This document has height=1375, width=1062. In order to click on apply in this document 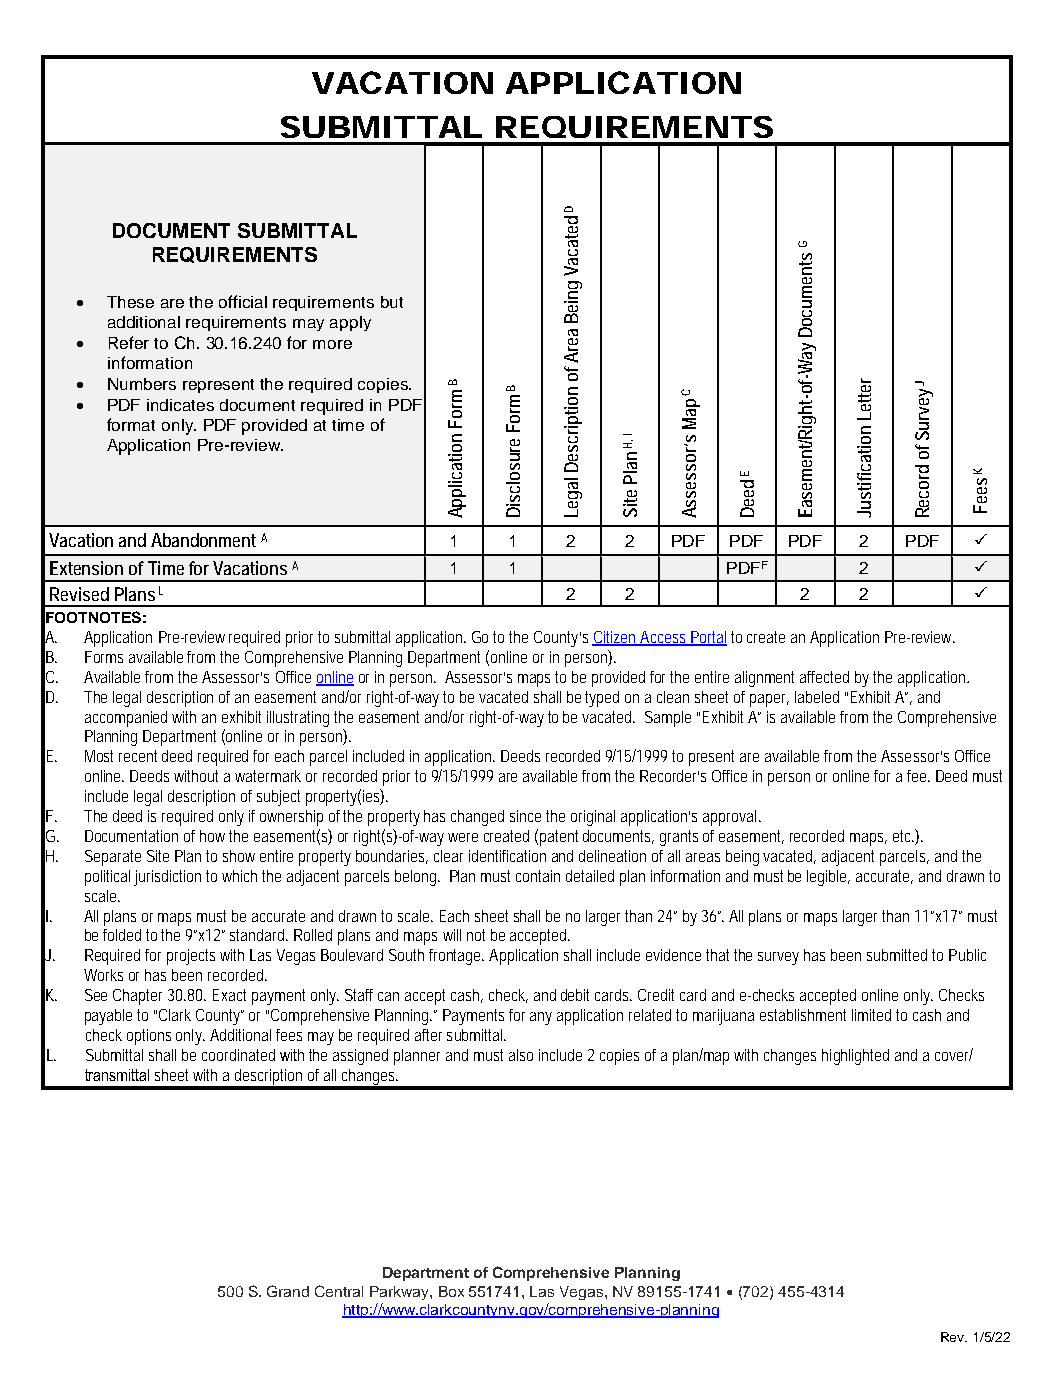, I will do `click(350, 323)`.
